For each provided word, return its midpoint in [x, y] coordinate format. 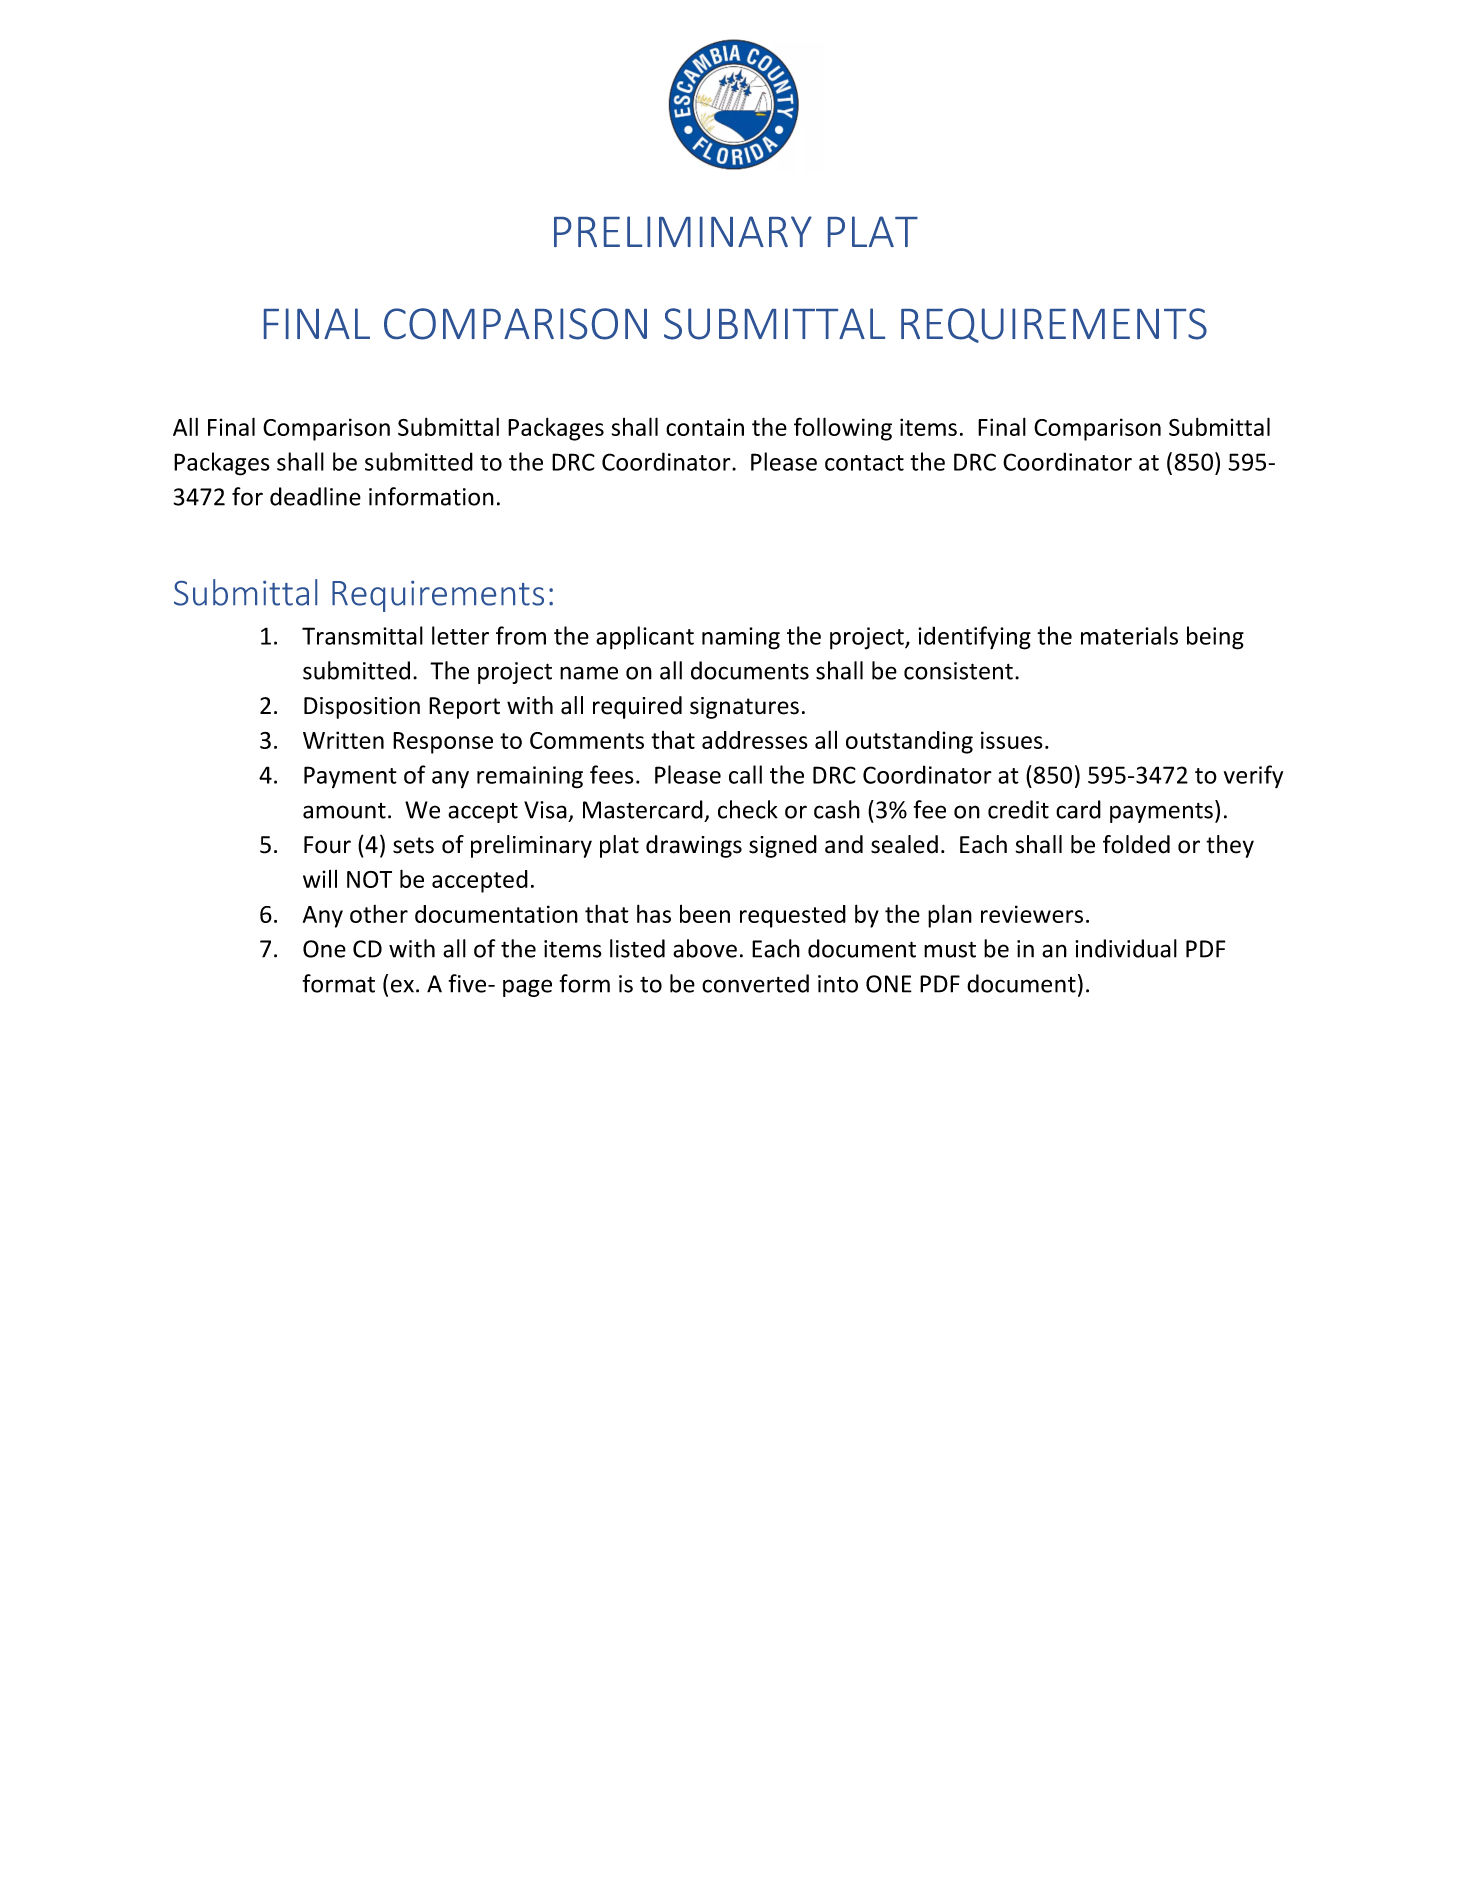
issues [1012, 740]
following [843, 429]
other [379, 914]
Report [464, 708]
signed [783, 846]
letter [460, 635]
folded [1136, 844]
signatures [744, 708]
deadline [315, 496]
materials [1129, 635]
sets [413, 845]
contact [864, 463]
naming [741, 638]
